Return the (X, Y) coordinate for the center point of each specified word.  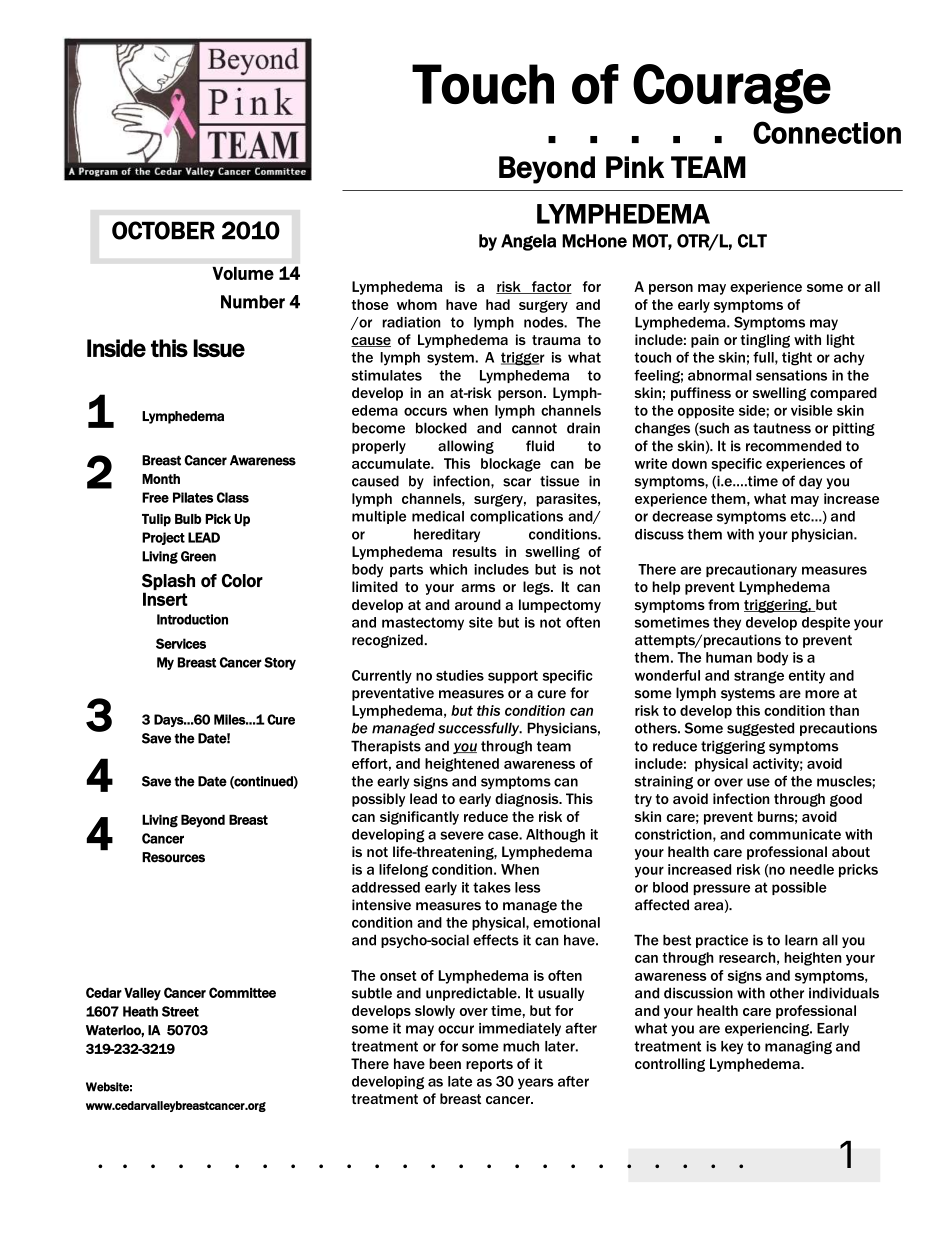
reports (489, 1065)
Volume (243, 273)
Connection (827, 132)
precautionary (751, 571)
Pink (635, 167)
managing (798, 1047)
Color (242, 581)
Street (180, 1011)
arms (478, 588)
